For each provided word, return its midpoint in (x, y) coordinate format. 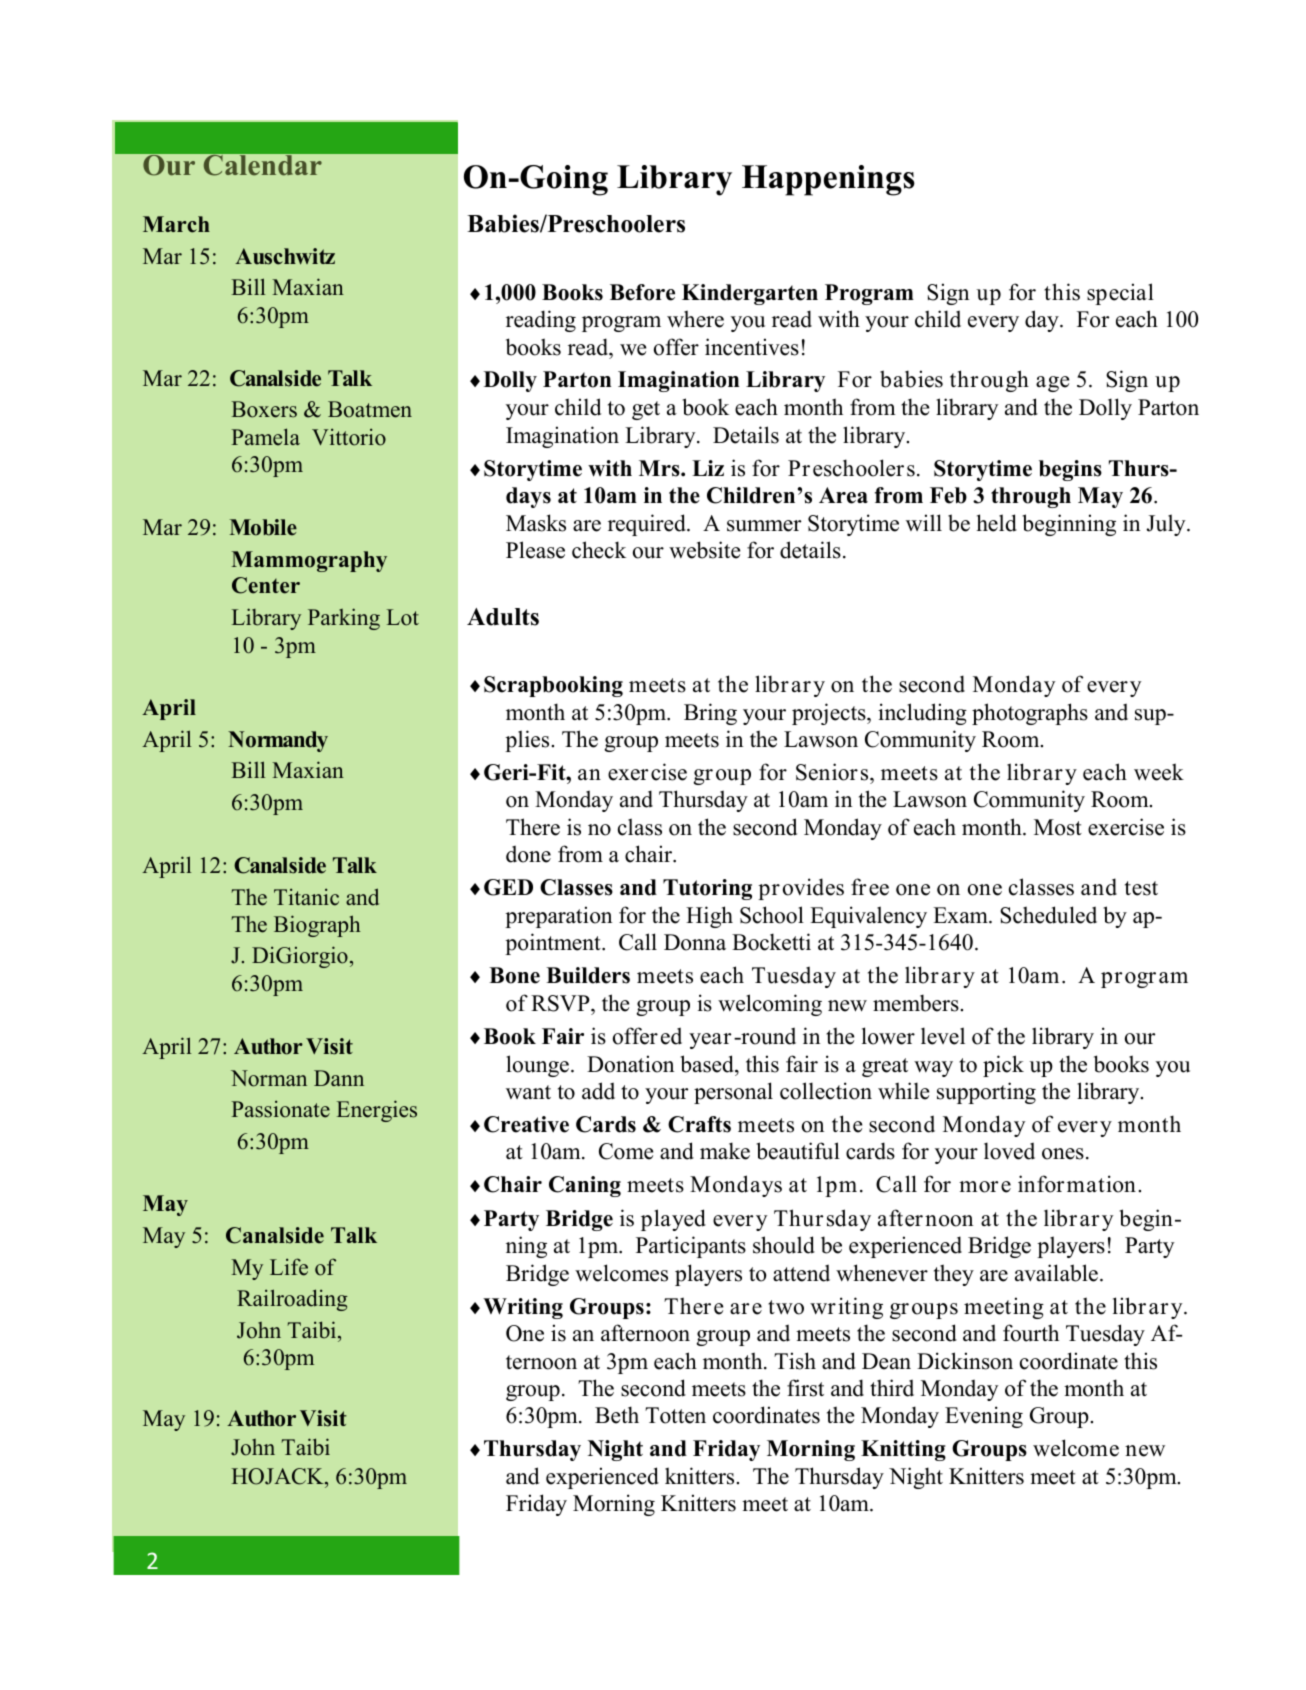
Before (642, 292)
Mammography (309, 561)
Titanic (306, 897)
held (996, 523)
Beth (617, 1415)
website (704, 550)
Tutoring (707, 889)
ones (1063, 1154)
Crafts (699, 1124)
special (1120, 294)
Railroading (292, 1300)
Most (1058, 827)
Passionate (280, 1109)
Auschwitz (285, 256)
